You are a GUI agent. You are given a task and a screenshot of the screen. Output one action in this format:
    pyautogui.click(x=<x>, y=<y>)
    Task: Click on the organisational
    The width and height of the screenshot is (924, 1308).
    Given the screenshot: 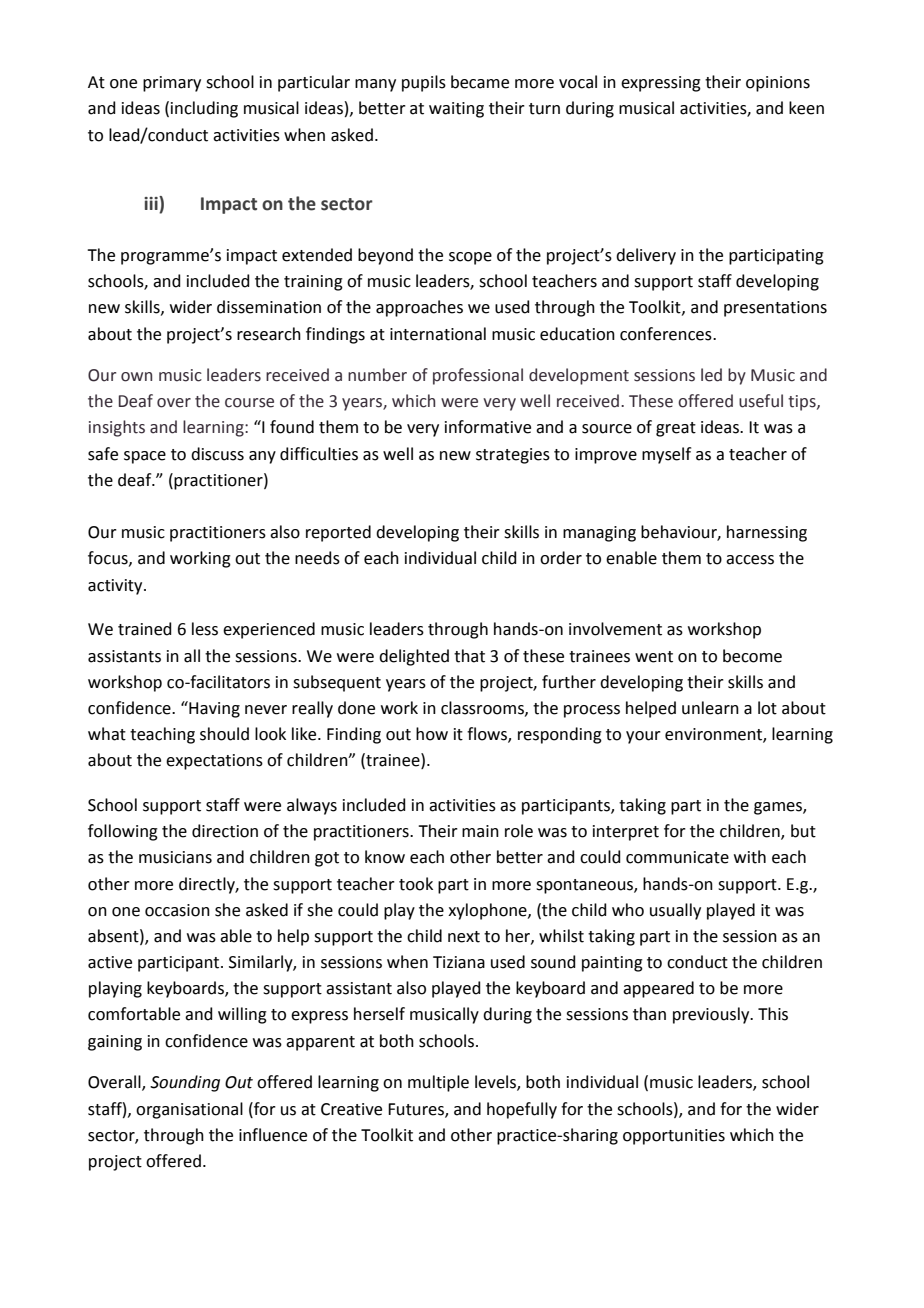 What is the action you would take?
    pyautogui.click(x=189, y=1110)
